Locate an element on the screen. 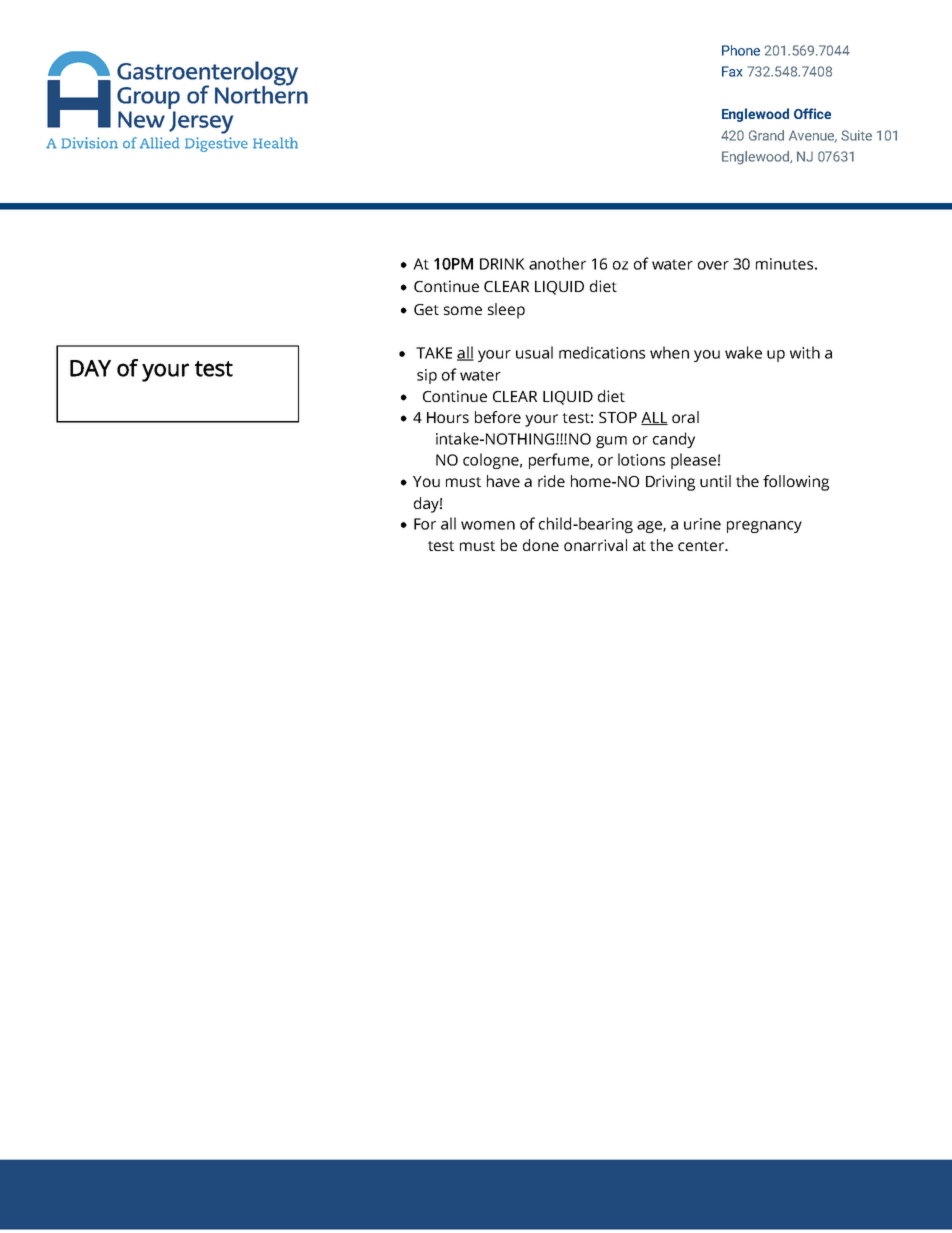  some is located at coordinates (463, 310).
